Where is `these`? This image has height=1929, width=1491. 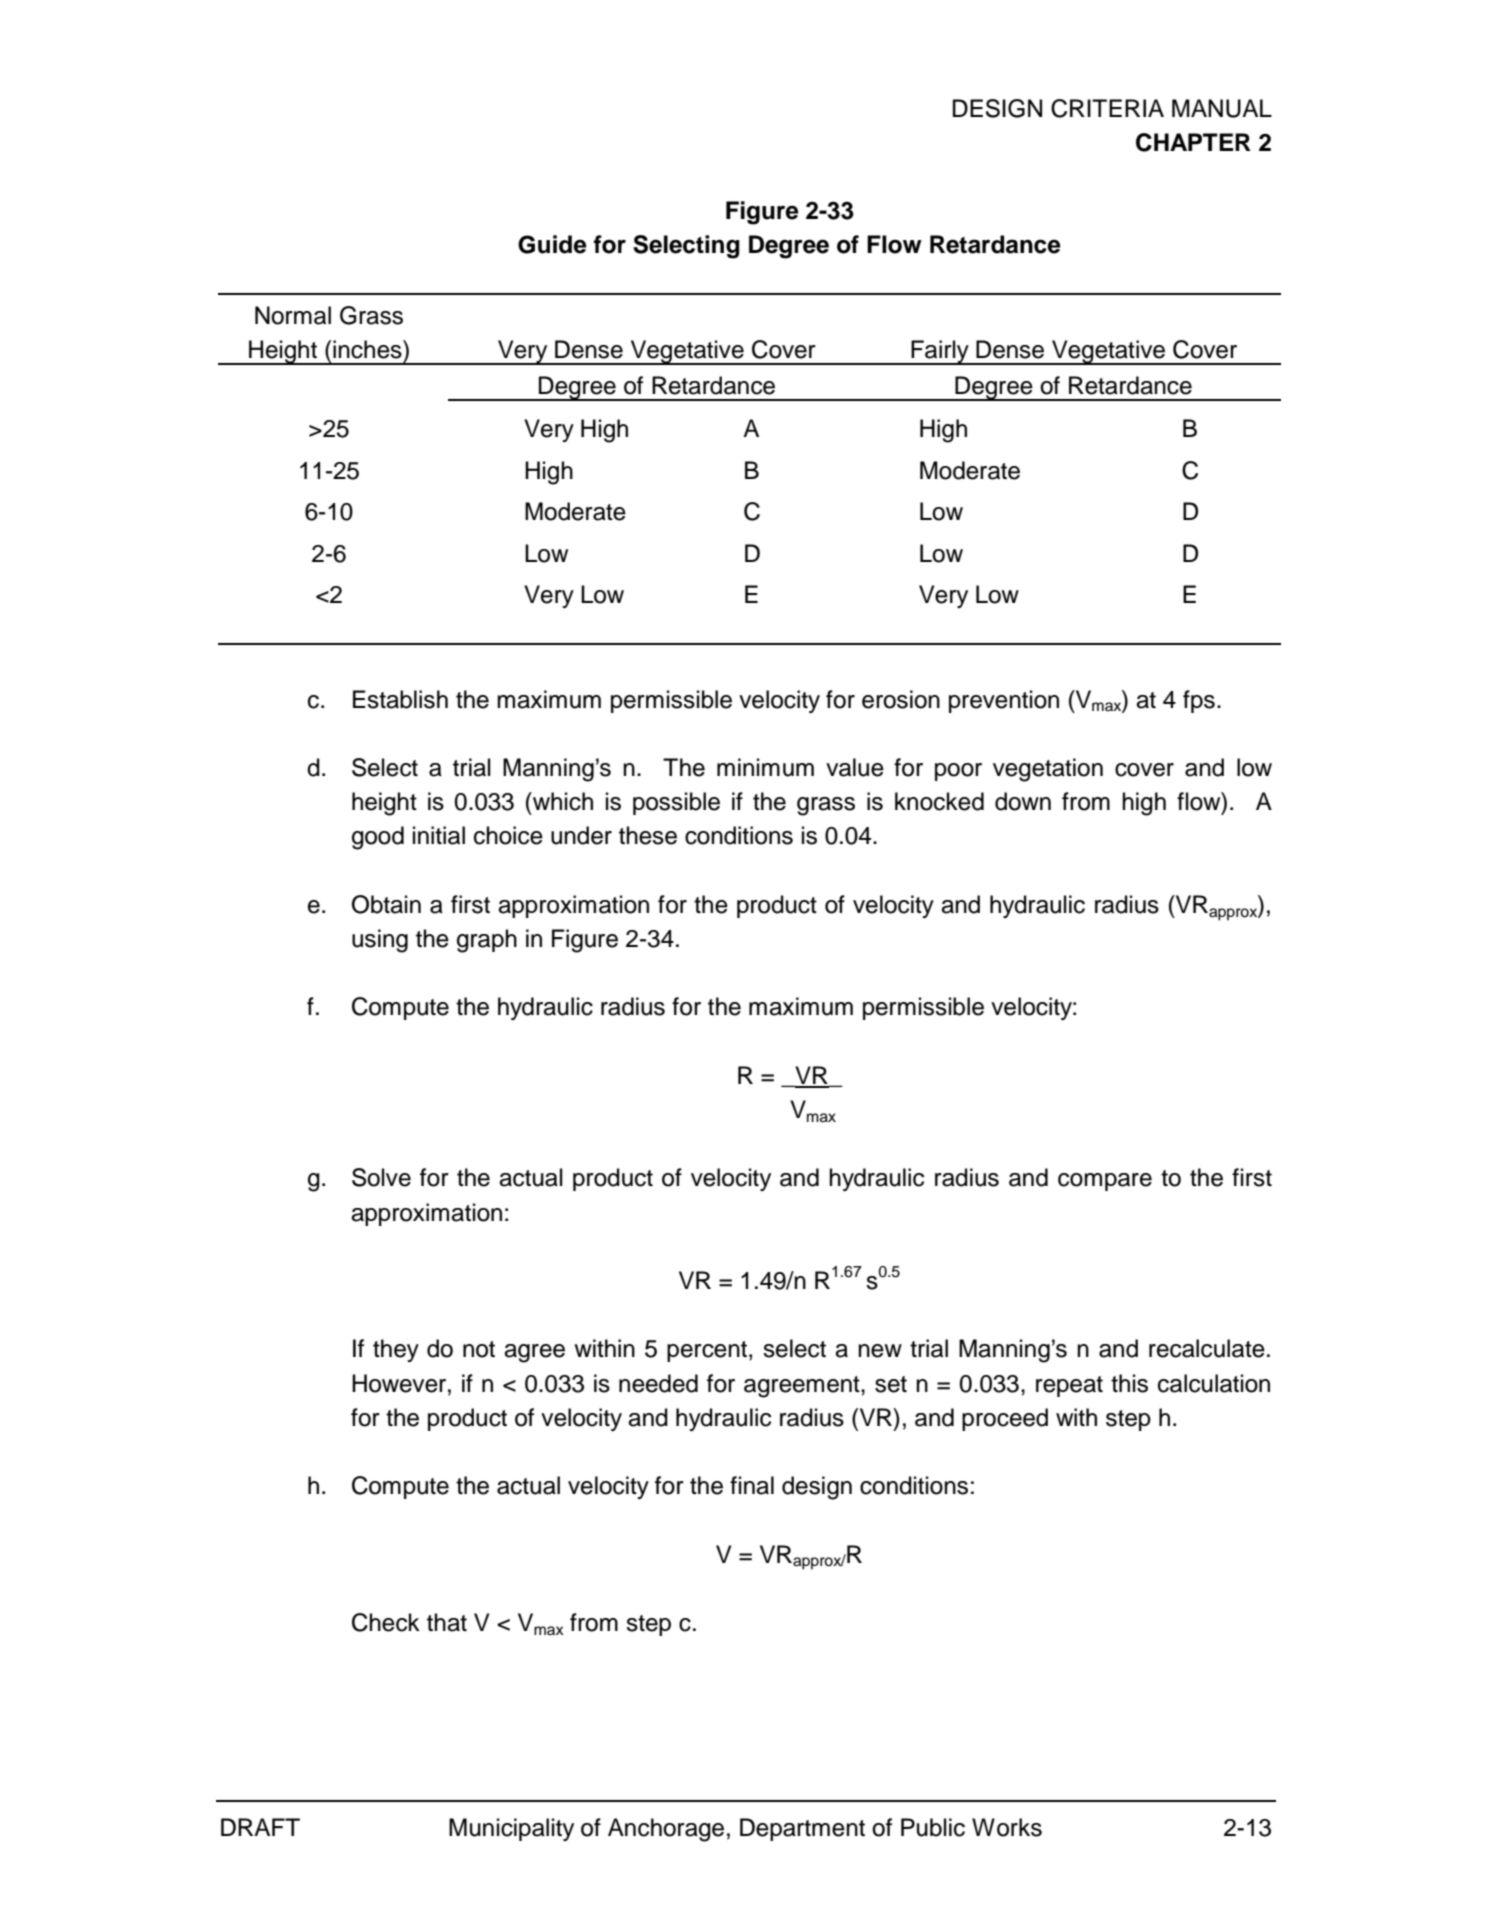
these is located at coordinates (648, 835).
